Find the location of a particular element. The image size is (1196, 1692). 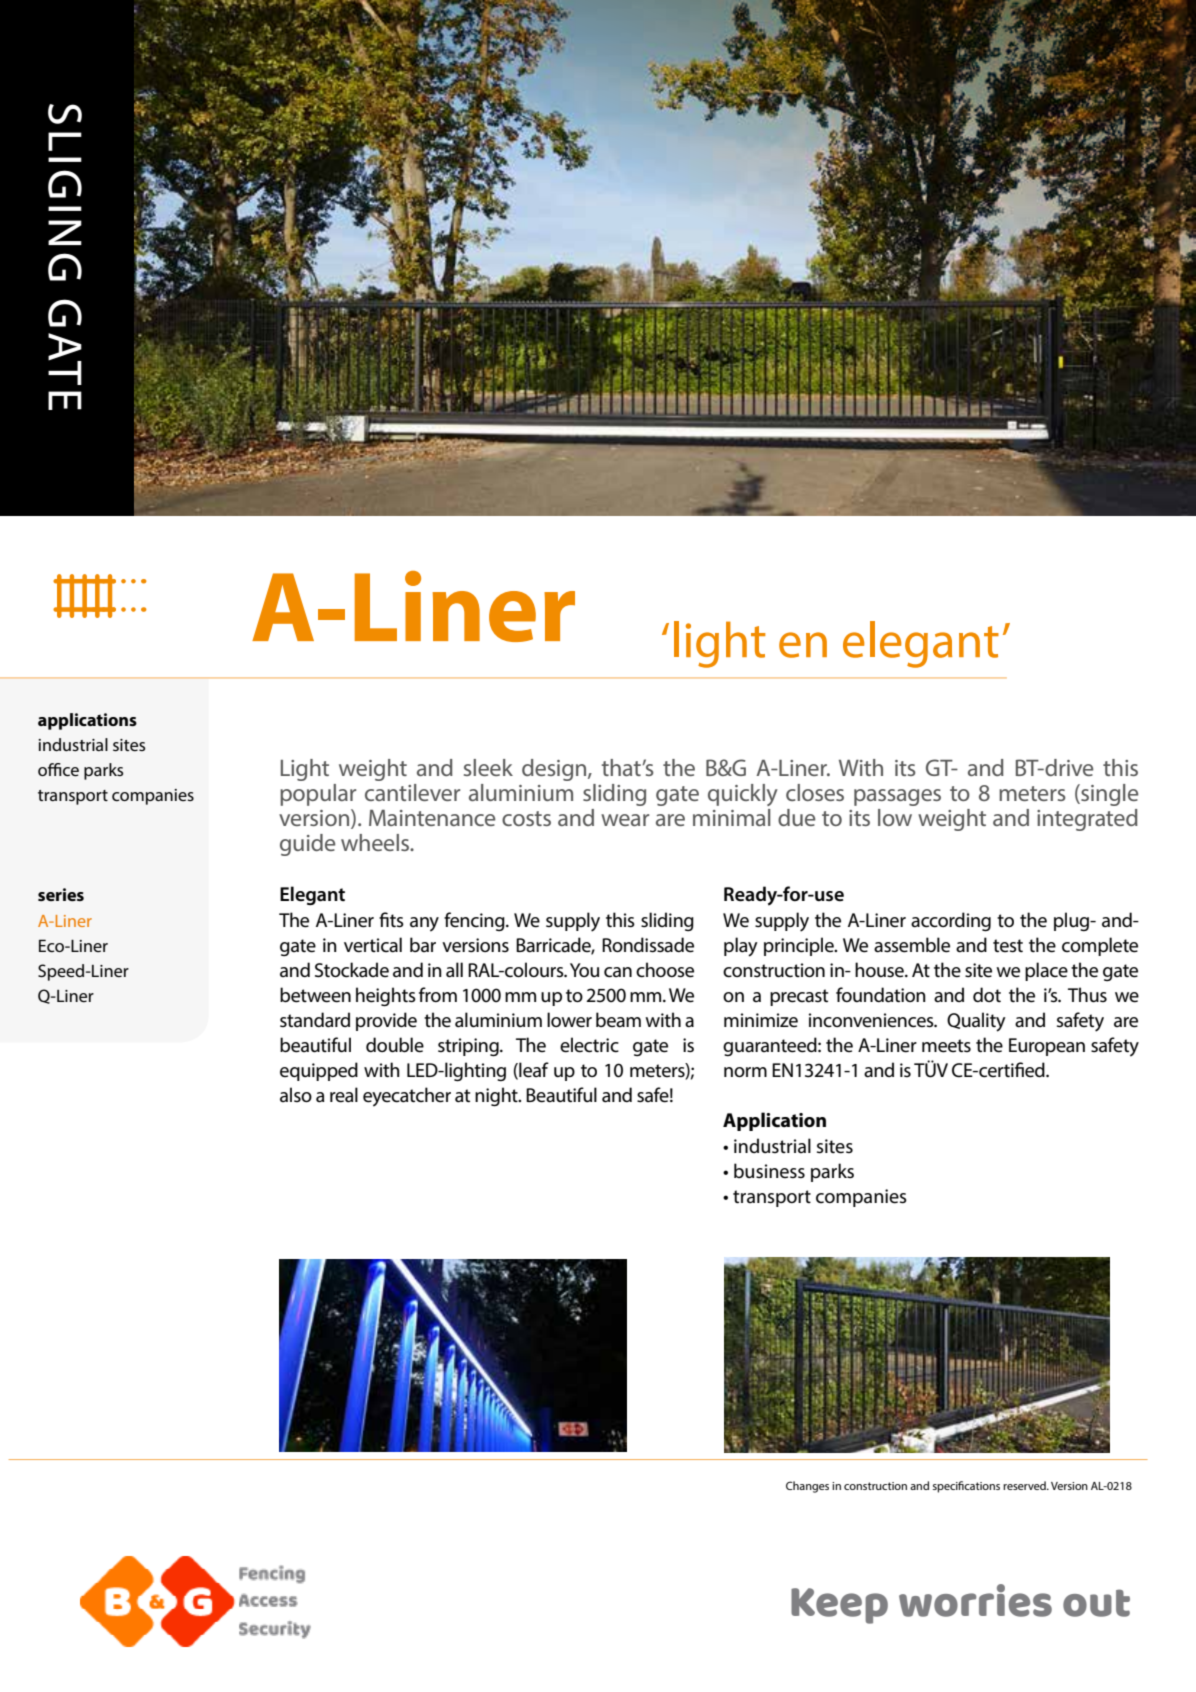

passages is located at coordinates (897, 797).
